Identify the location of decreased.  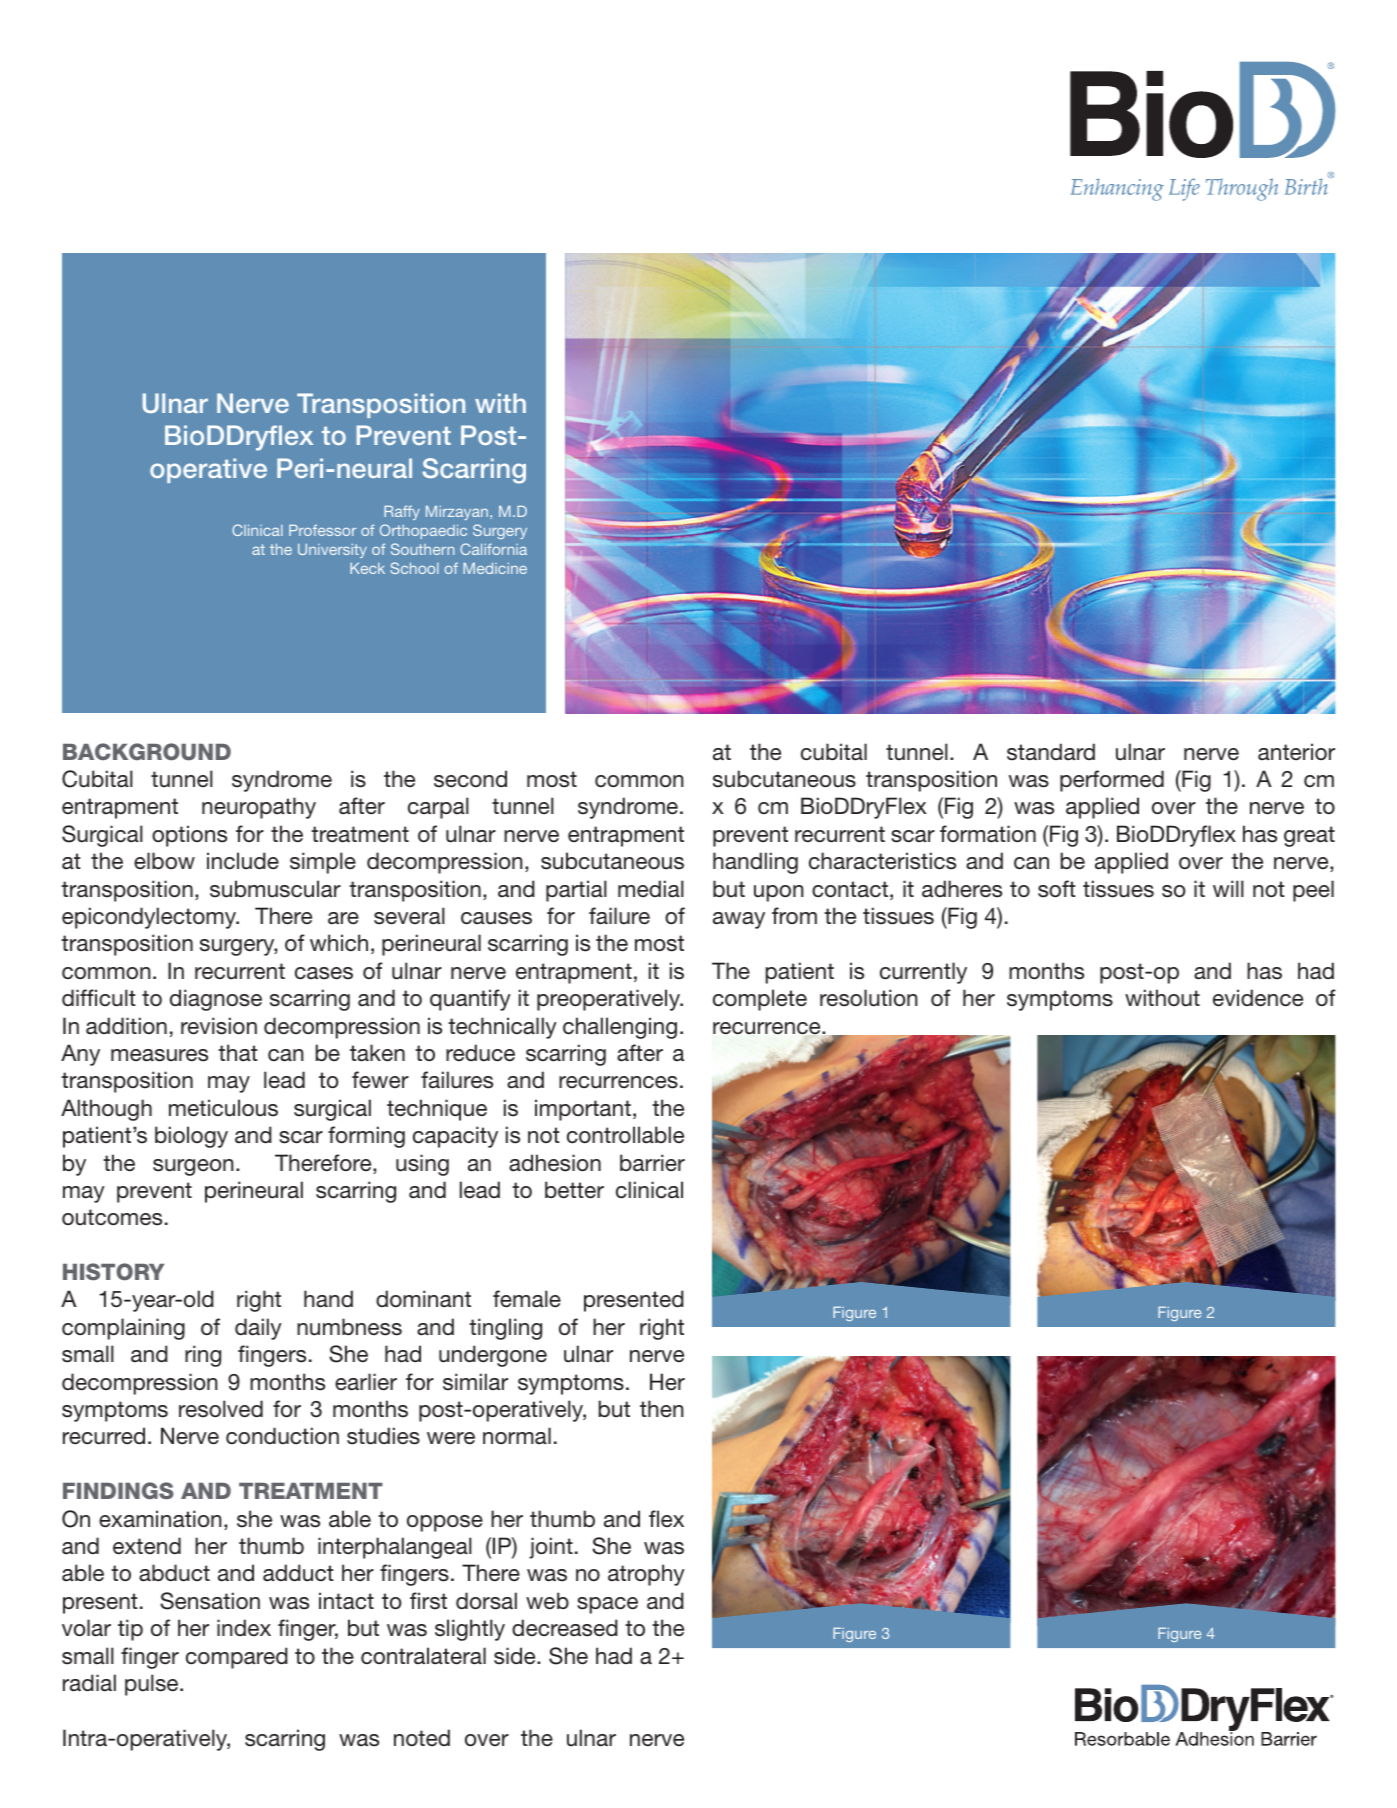
(565, 1628).
